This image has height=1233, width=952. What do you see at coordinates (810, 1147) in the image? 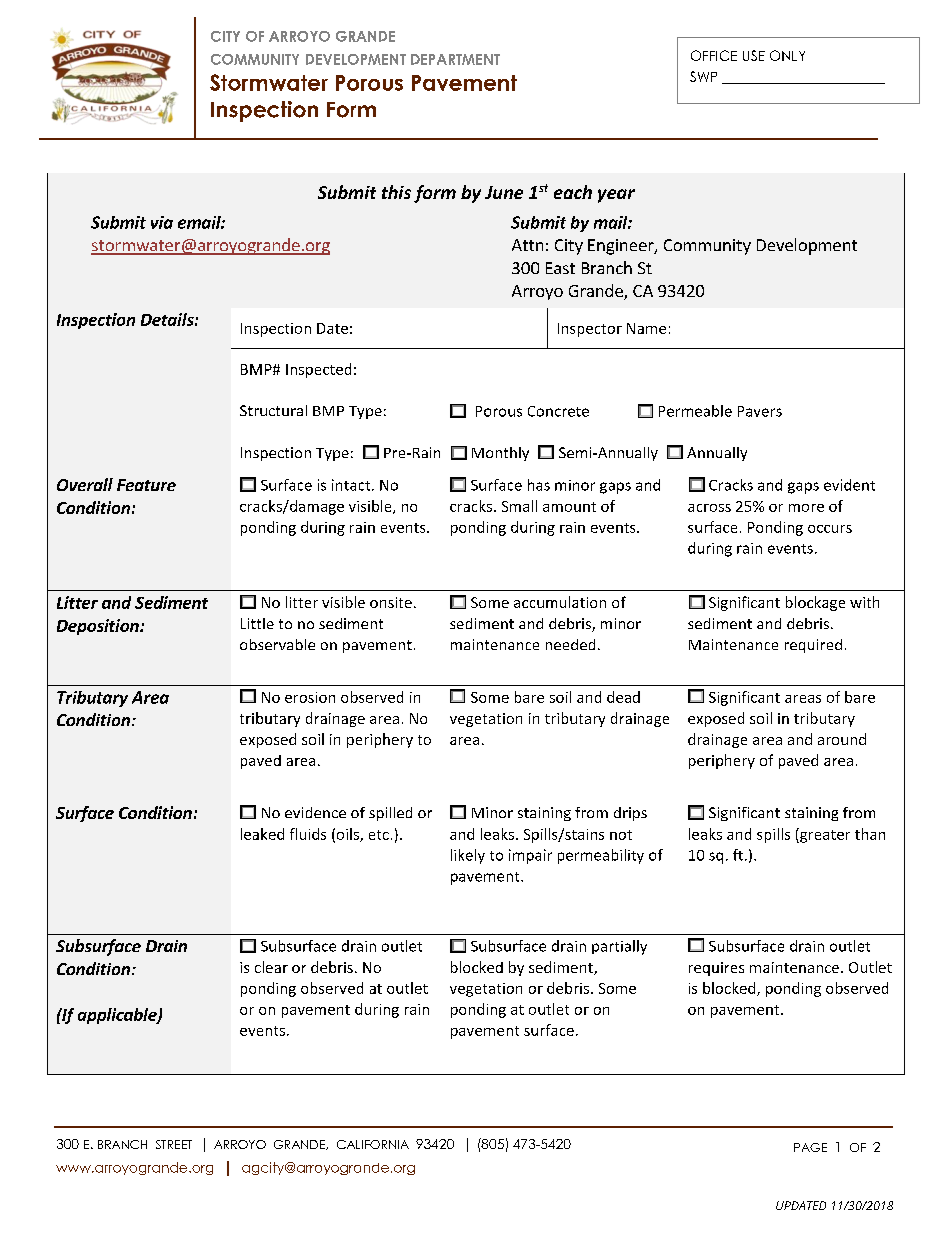
I see `PAGE` at bounding box center [810, 1147].
